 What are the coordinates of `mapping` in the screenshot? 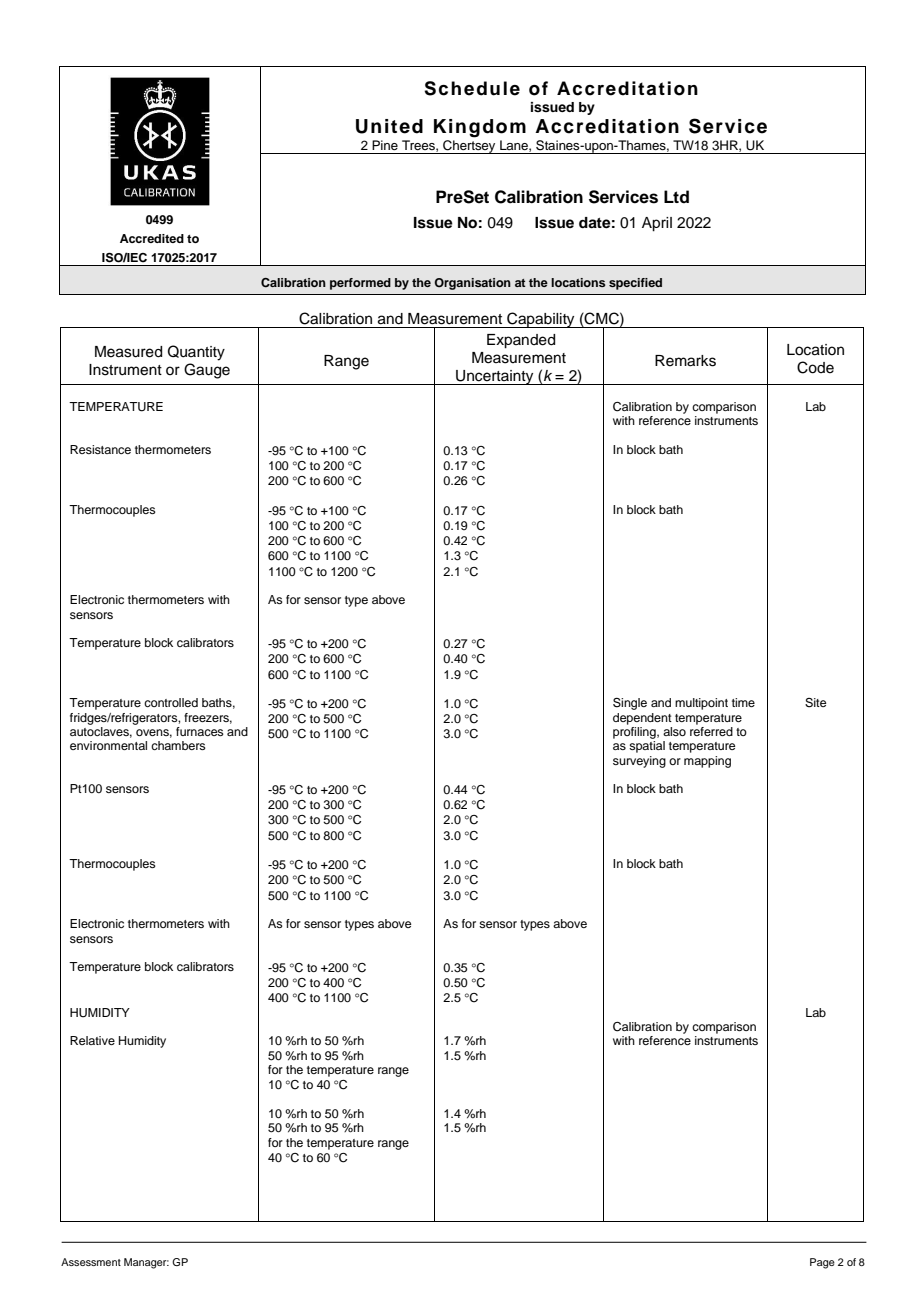 It's located at (707, 762).
